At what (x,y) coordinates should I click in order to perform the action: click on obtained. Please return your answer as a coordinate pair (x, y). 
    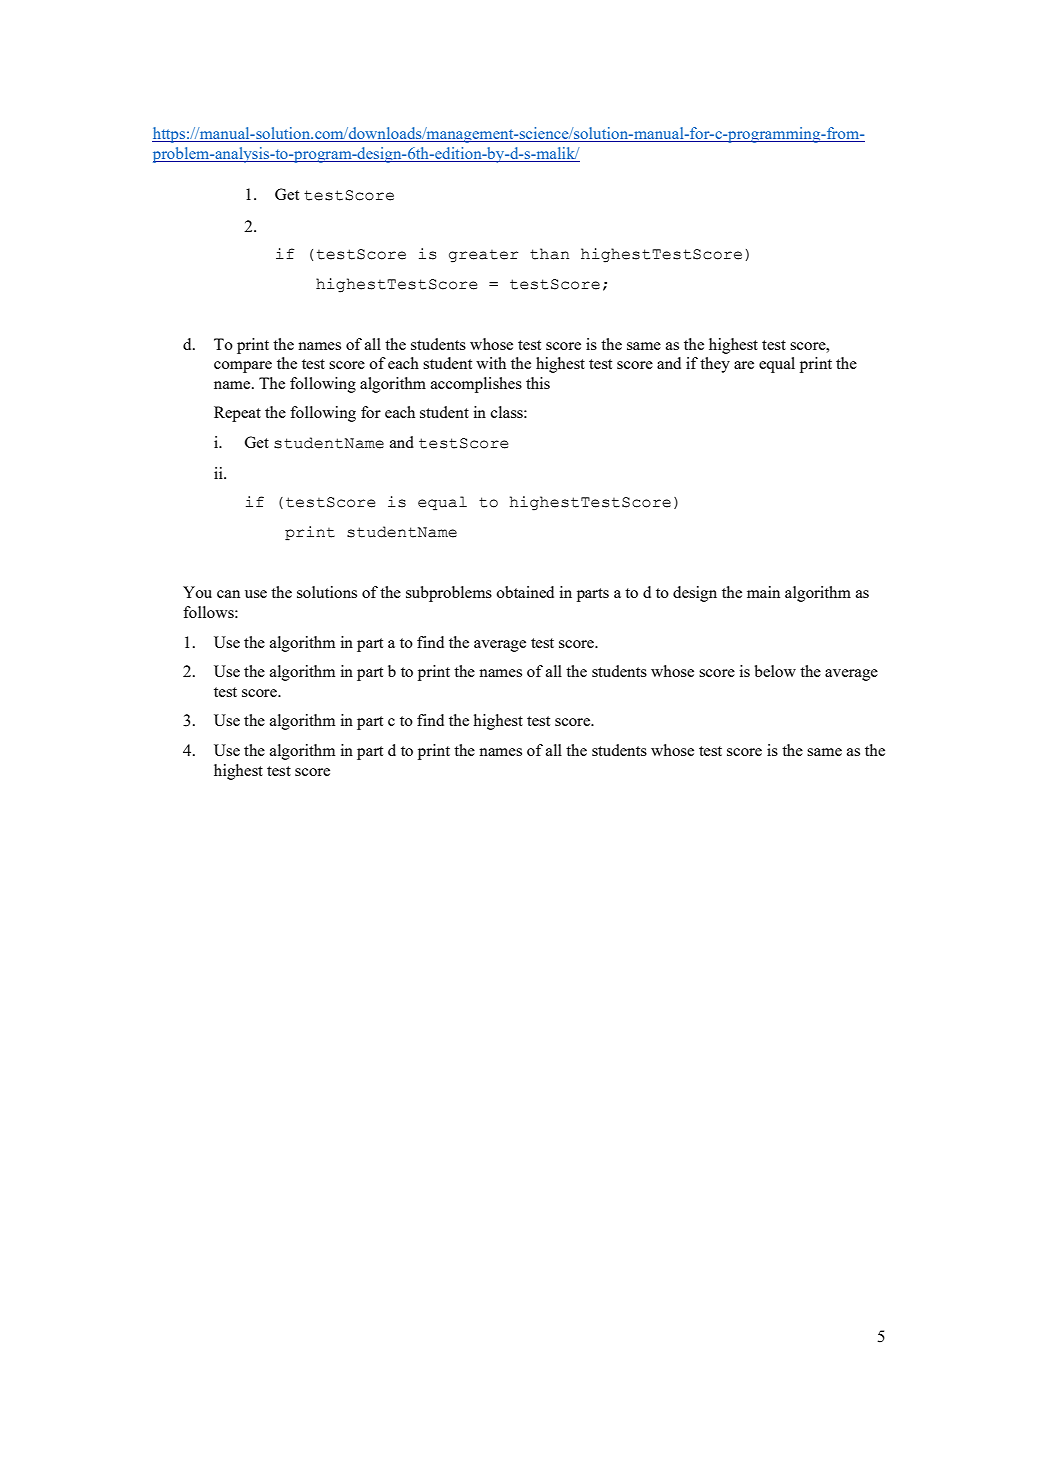
    Looking at the image, I should click on (525, 592).
